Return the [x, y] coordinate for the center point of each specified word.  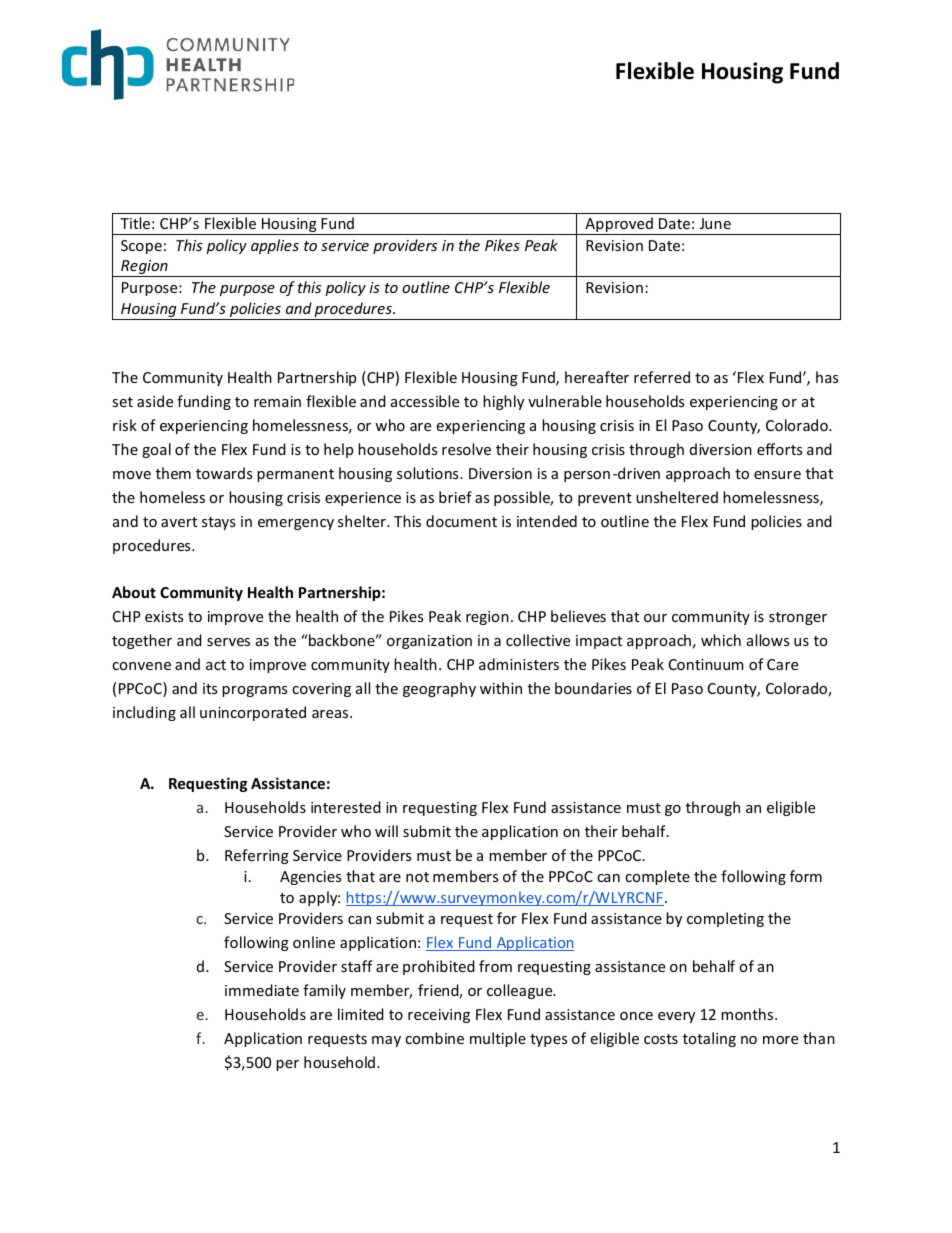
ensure [777, 475]
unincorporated [253, 713]
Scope [141, 247]
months [748, 1014]
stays [218, 523]
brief [455, 497]
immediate [262, 990]
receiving [439, 1016]
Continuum [706, 664]
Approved [619, 226]
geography [439, 689]
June [715, 223]
